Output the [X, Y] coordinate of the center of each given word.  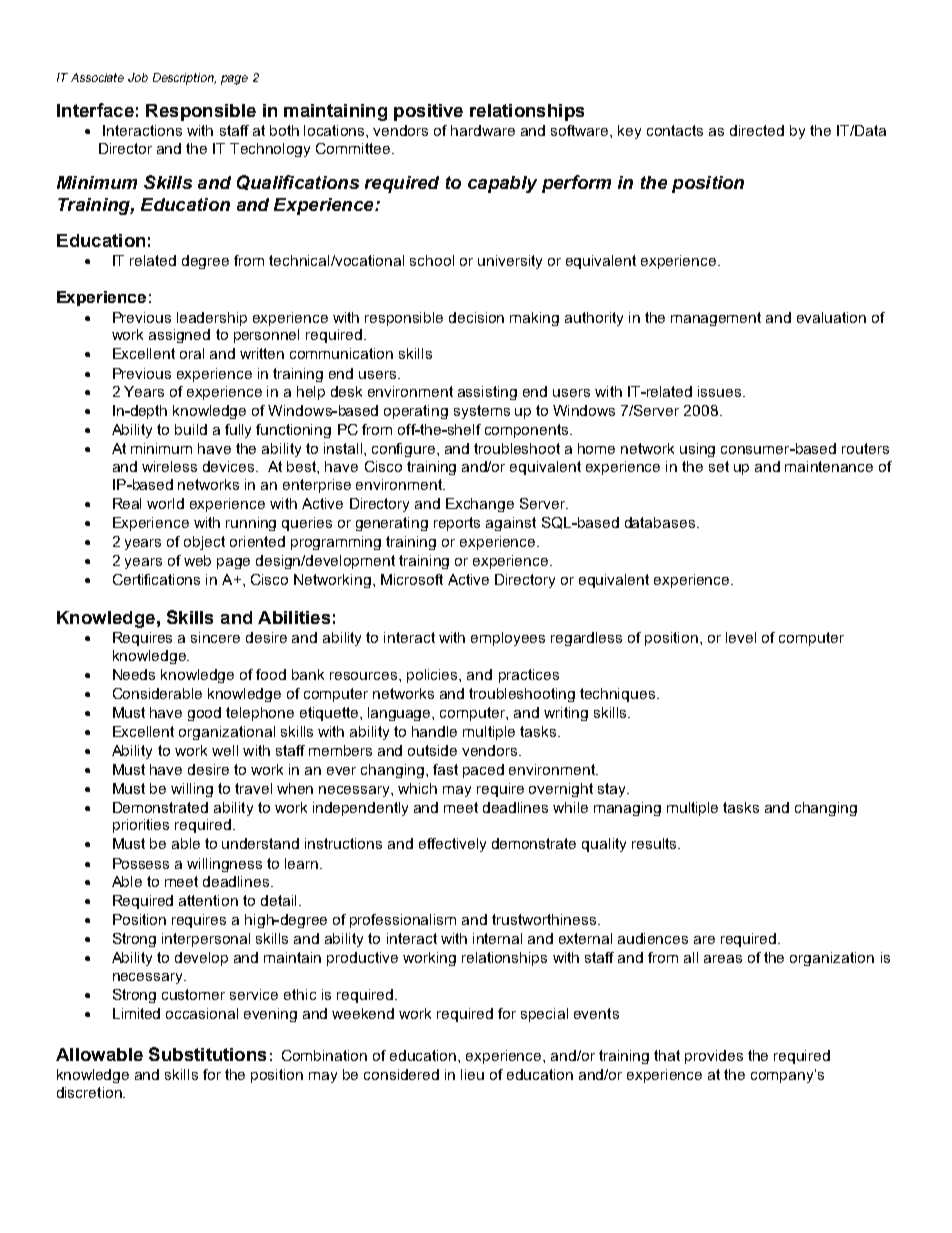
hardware [483, 130]
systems [482, 412]
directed [757, 130]
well [225, 750]
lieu [472, 1074]
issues [721, 391]
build [191, 429]
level [741, 637]
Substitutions [207, 1054]
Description [184, 79]
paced [483, 771]
